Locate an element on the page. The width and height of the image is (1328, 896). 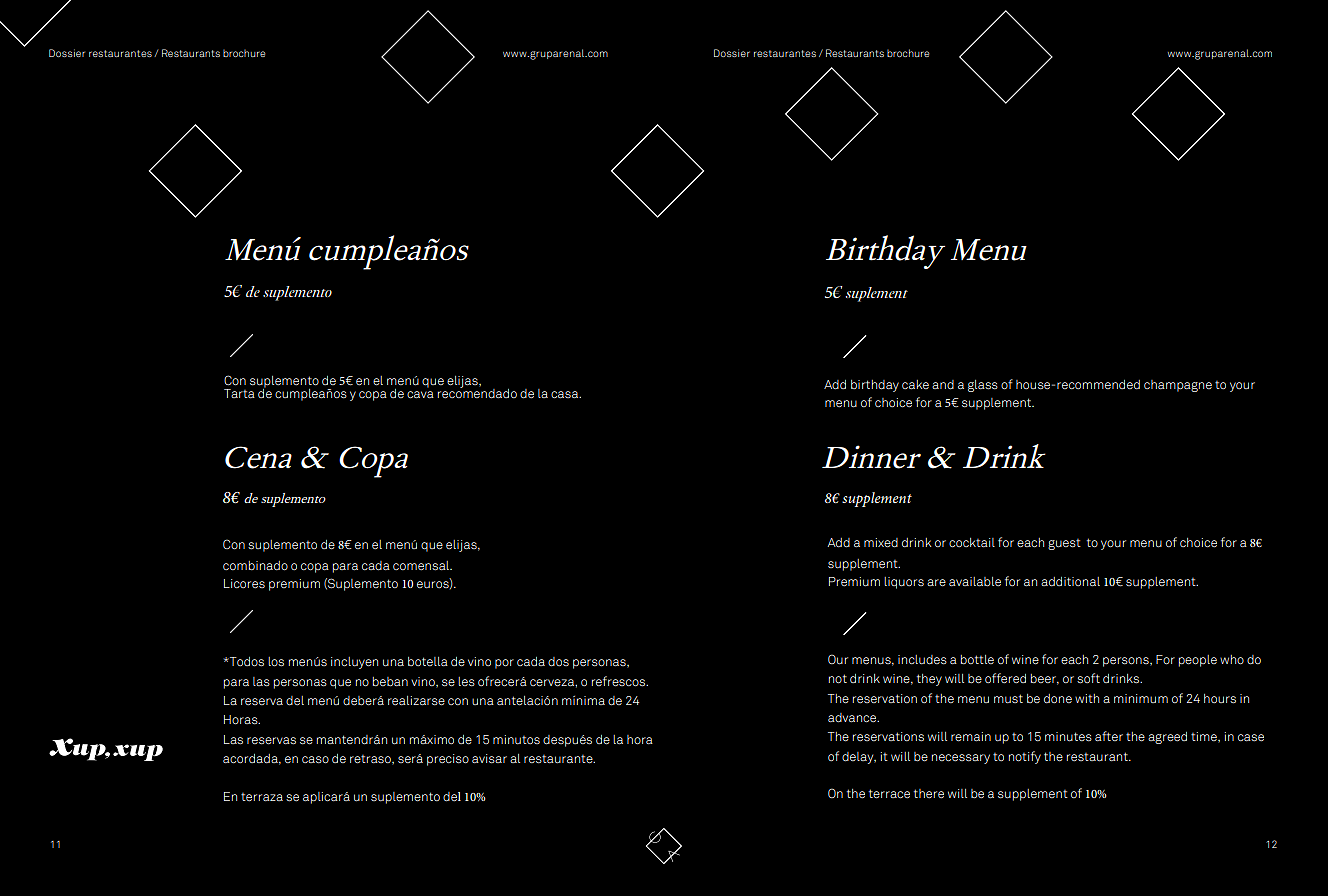
los is located at coordinates (276, 662).
